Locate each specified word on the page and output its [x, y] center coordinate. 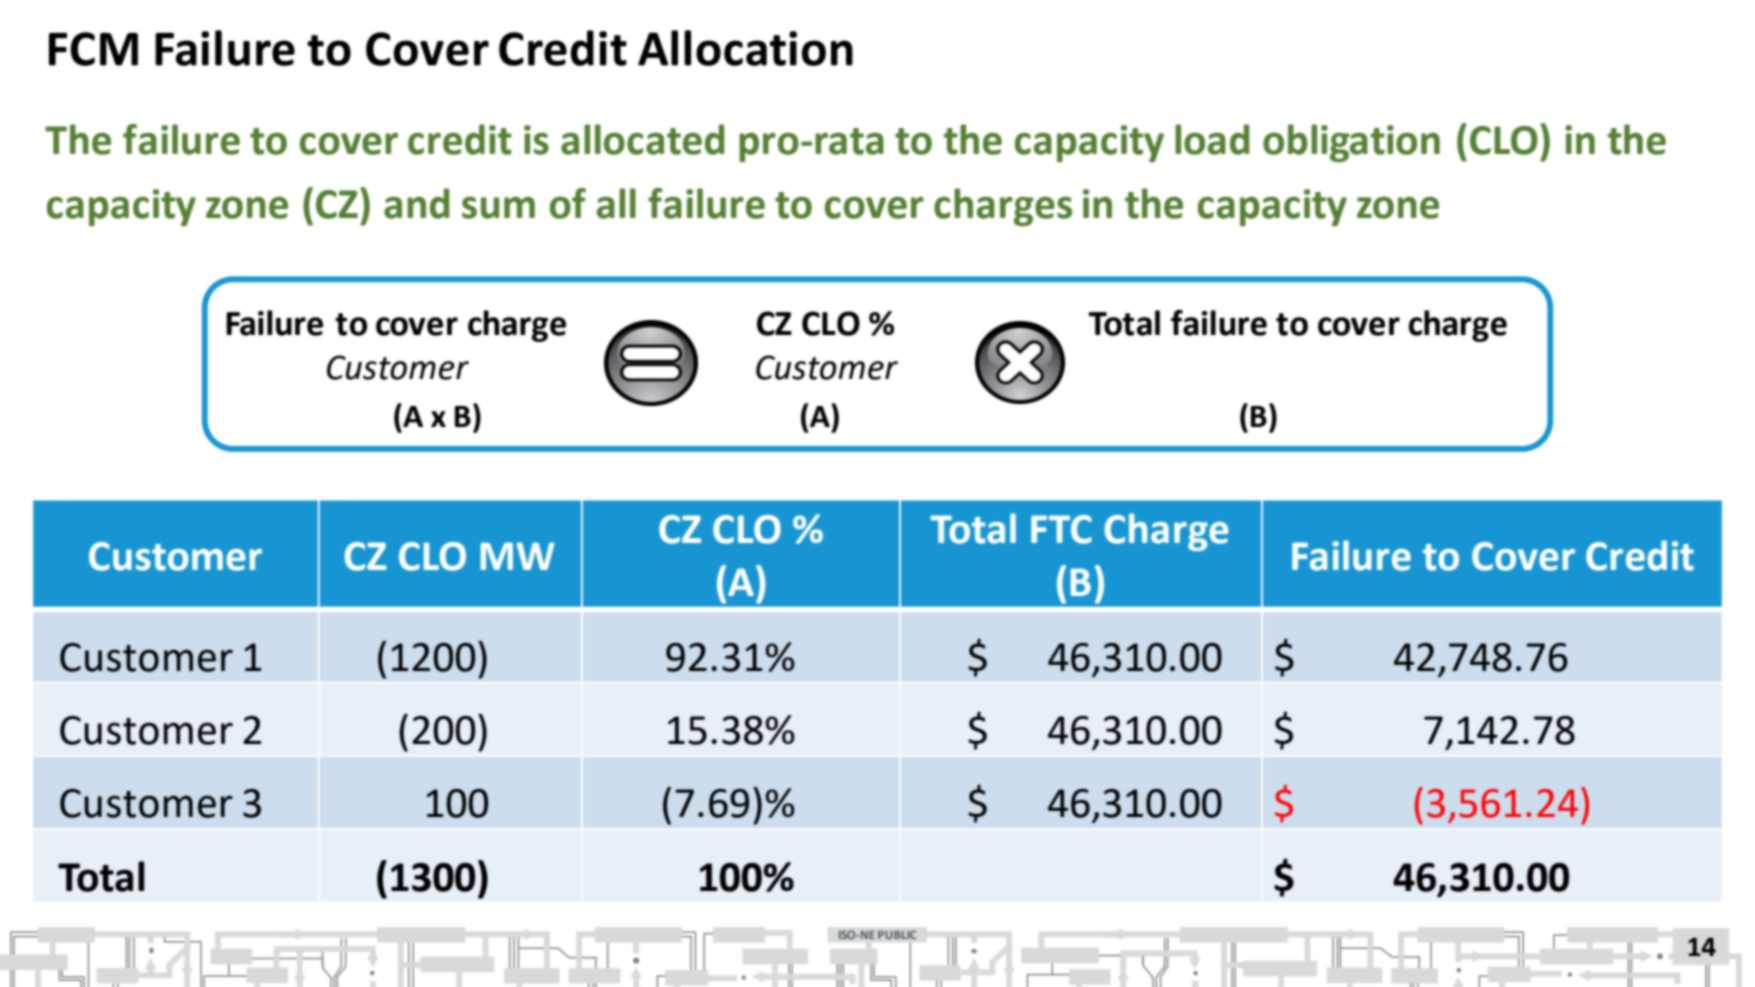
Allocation [745, 48]
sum [498, 208]
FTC [1061, 529]
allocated [642, 139]
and [416, 203]
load [1212, 139]
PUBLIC [897, 934]
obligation [1351, 143]
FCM [93, 49]
